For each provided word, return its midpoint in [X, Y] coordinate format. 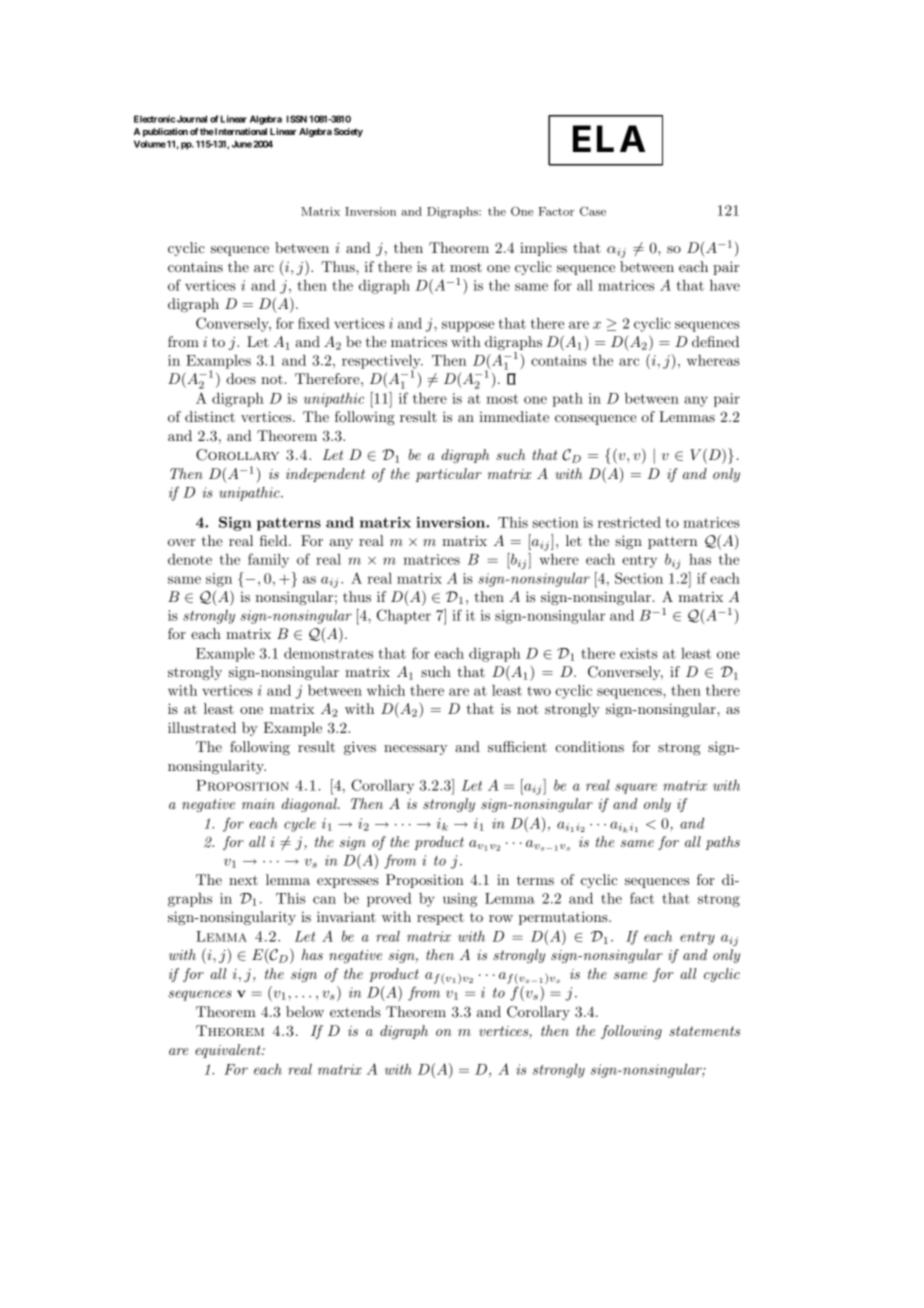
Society [348, 132]
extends [355, 1011]
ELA [609, 138]
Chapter [404, 616]
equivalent [229, 1051]
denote [190, 559]
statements [704, 1031]
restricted [629, 522]
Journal [192, 119]
